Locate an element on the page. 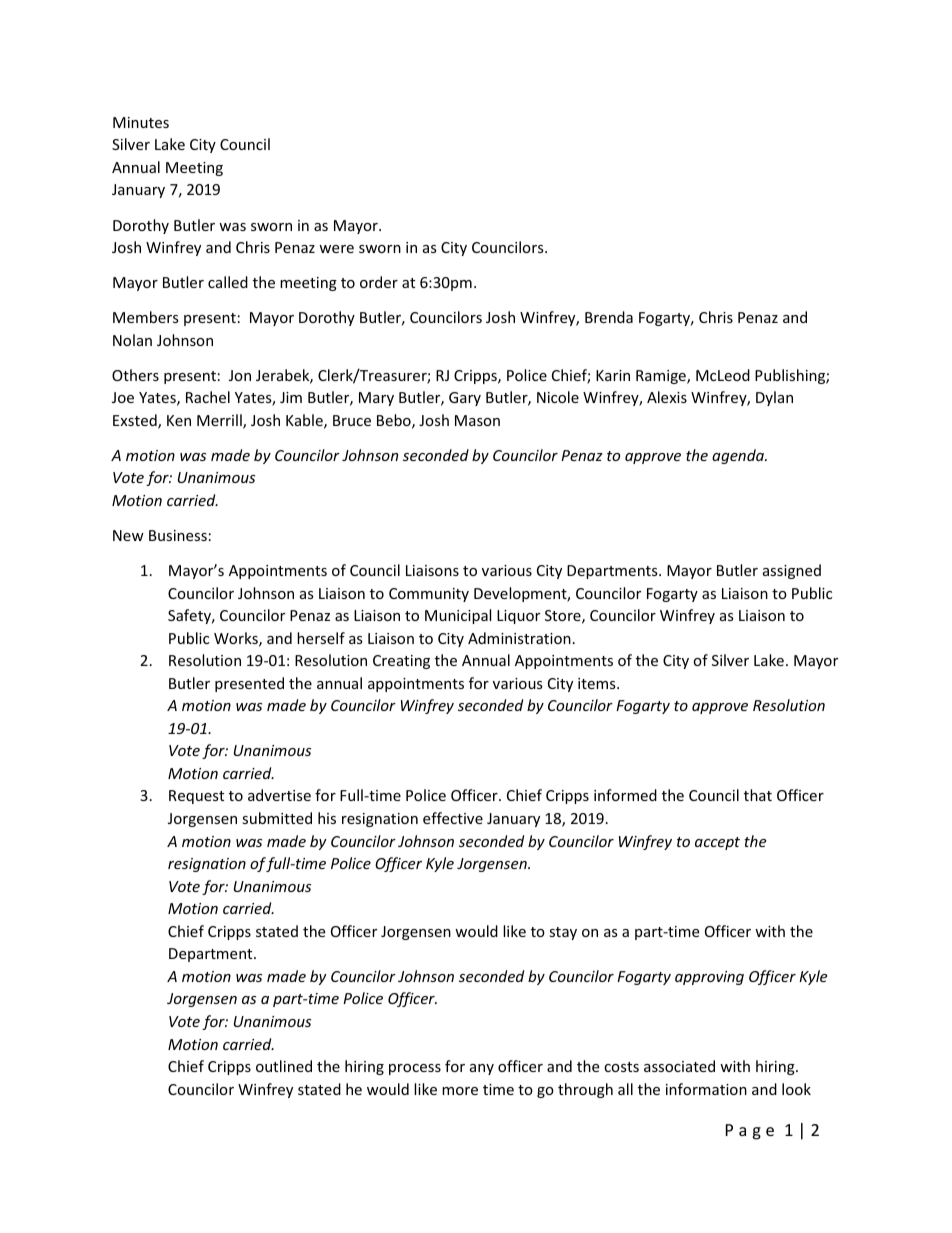 The image size is (952, 1233). stay is located at coordinates (563, 933).
